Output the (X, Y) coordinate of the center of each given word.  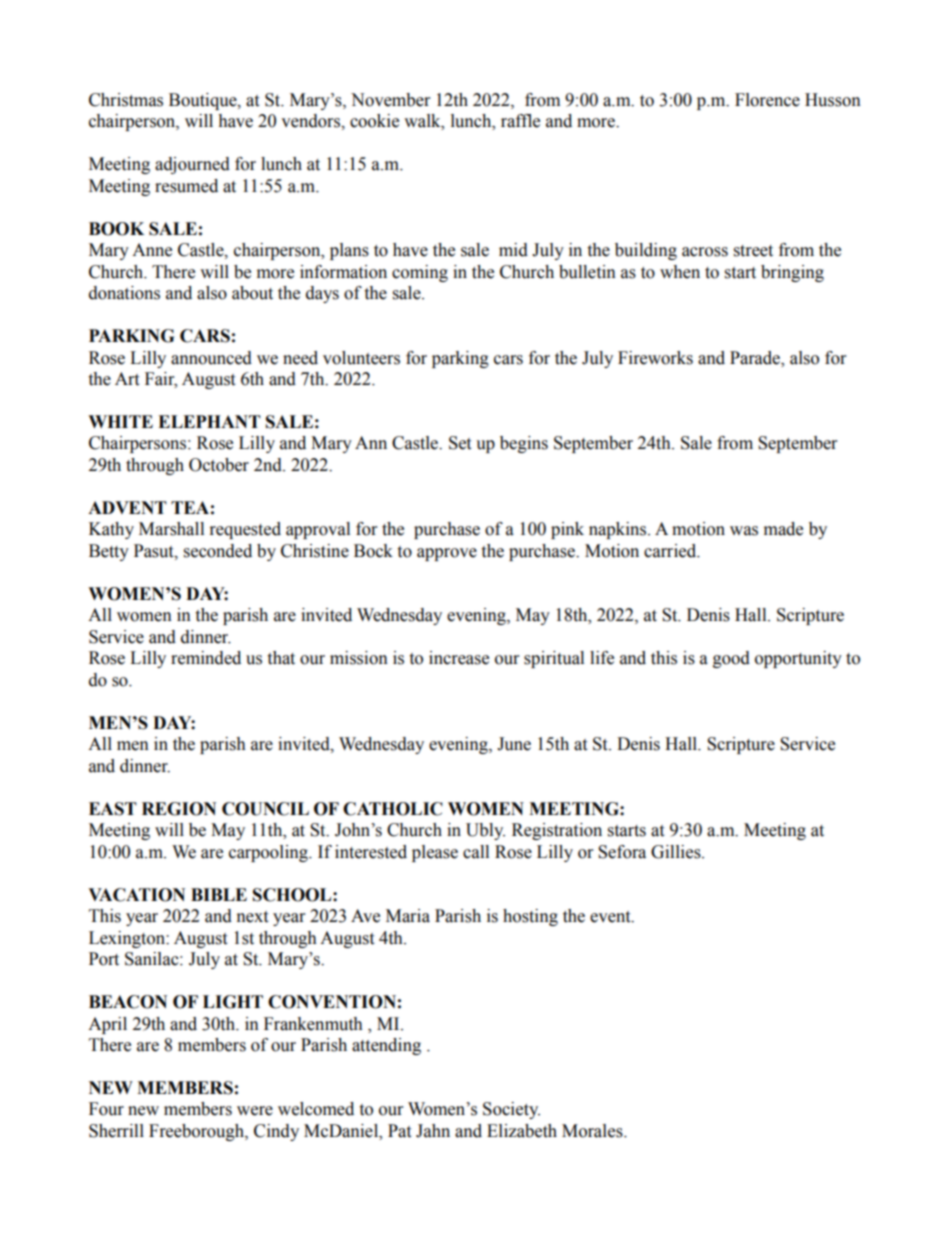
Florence (767, 100)
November (390, 100)
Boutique (204, 101)
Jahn (433, 1131)
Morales (593, 1131)
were (255, 1111)
